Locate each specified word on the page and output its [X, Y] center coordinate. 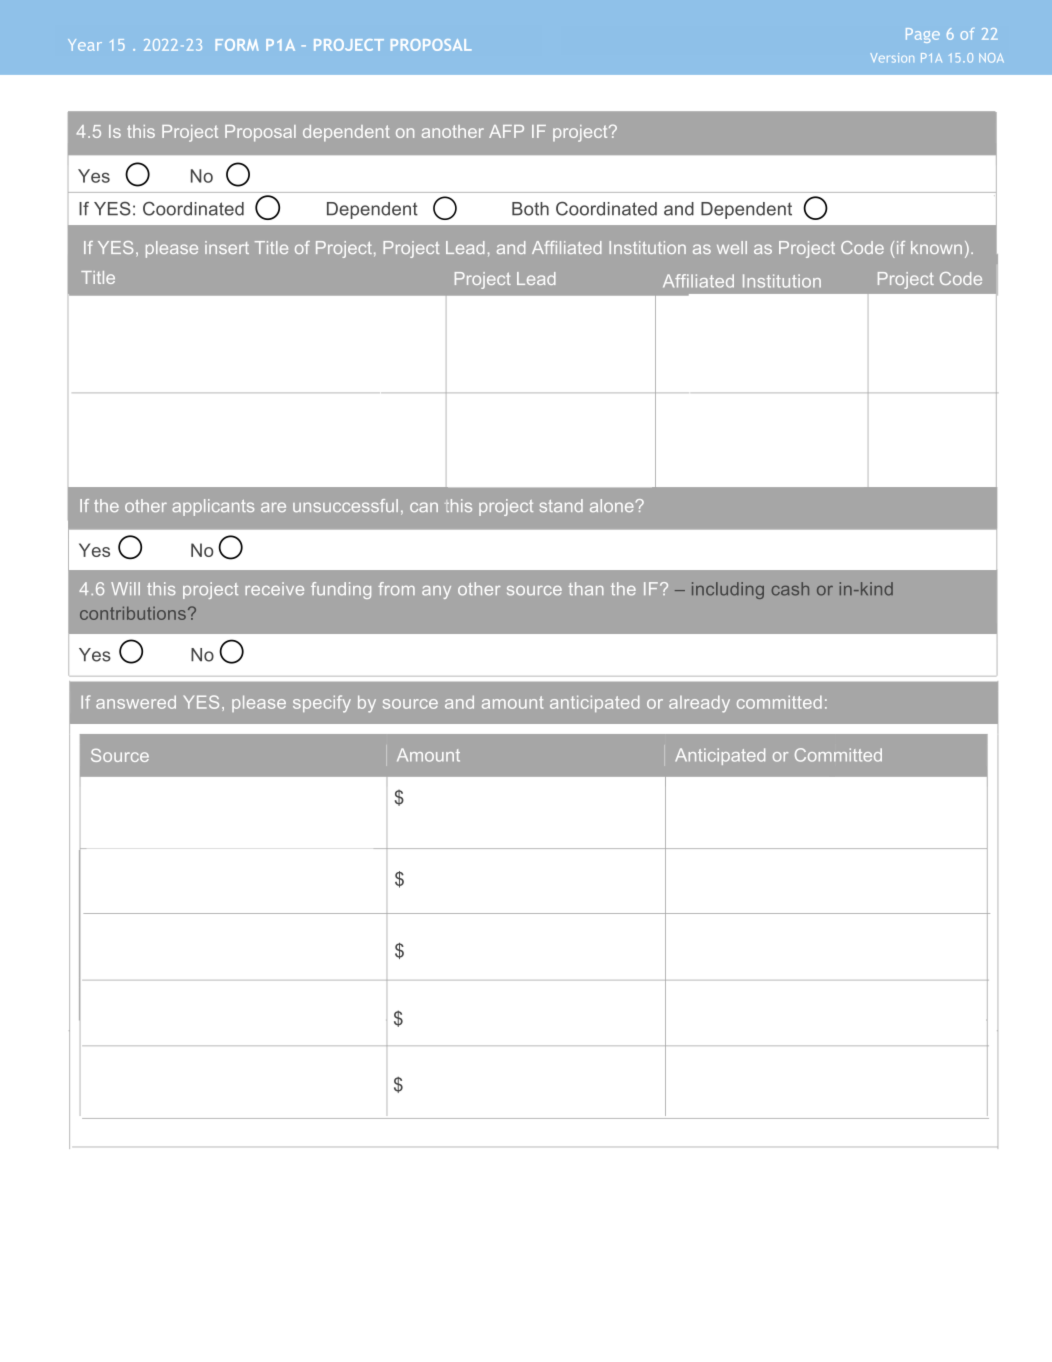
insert [227, 247]
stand [561, 505]
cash [790, 589]
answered [136, 702]
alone [612, 505]
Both [530, 209]
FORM [237, 45]
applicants [213, 507]
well [732, 247]
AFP [506, 131]
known [936, 247]
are [273, 507]
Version [892, 58]
